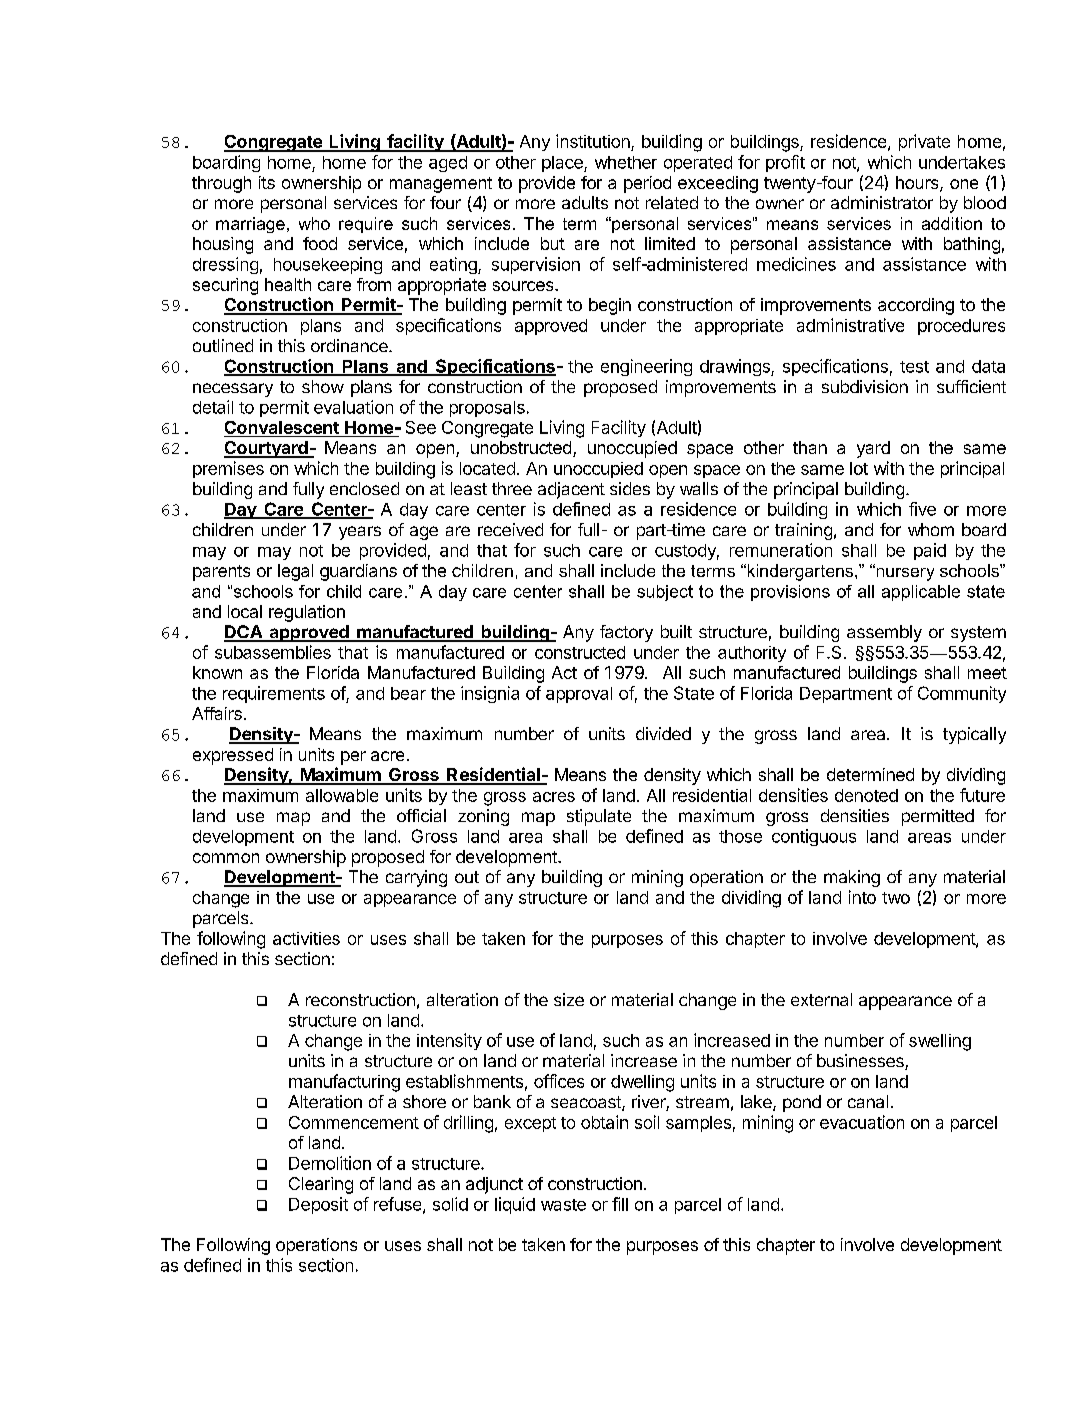  Describe the element at coordinates (321, 1185) in the screenshot. I see `Clearing` at that location.
